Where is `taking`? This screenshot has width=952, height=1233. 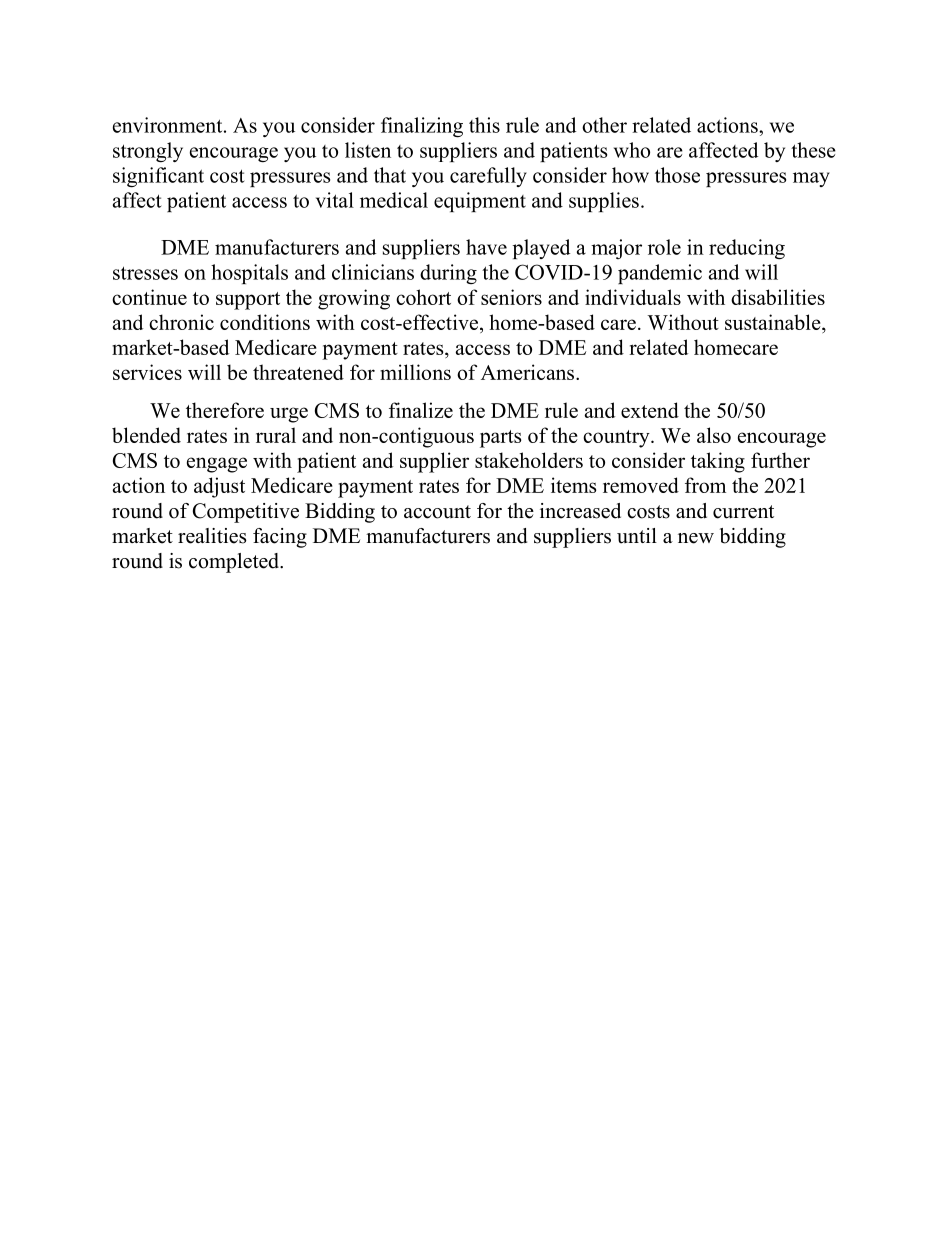
taking is located at coordinates (718, 462).
